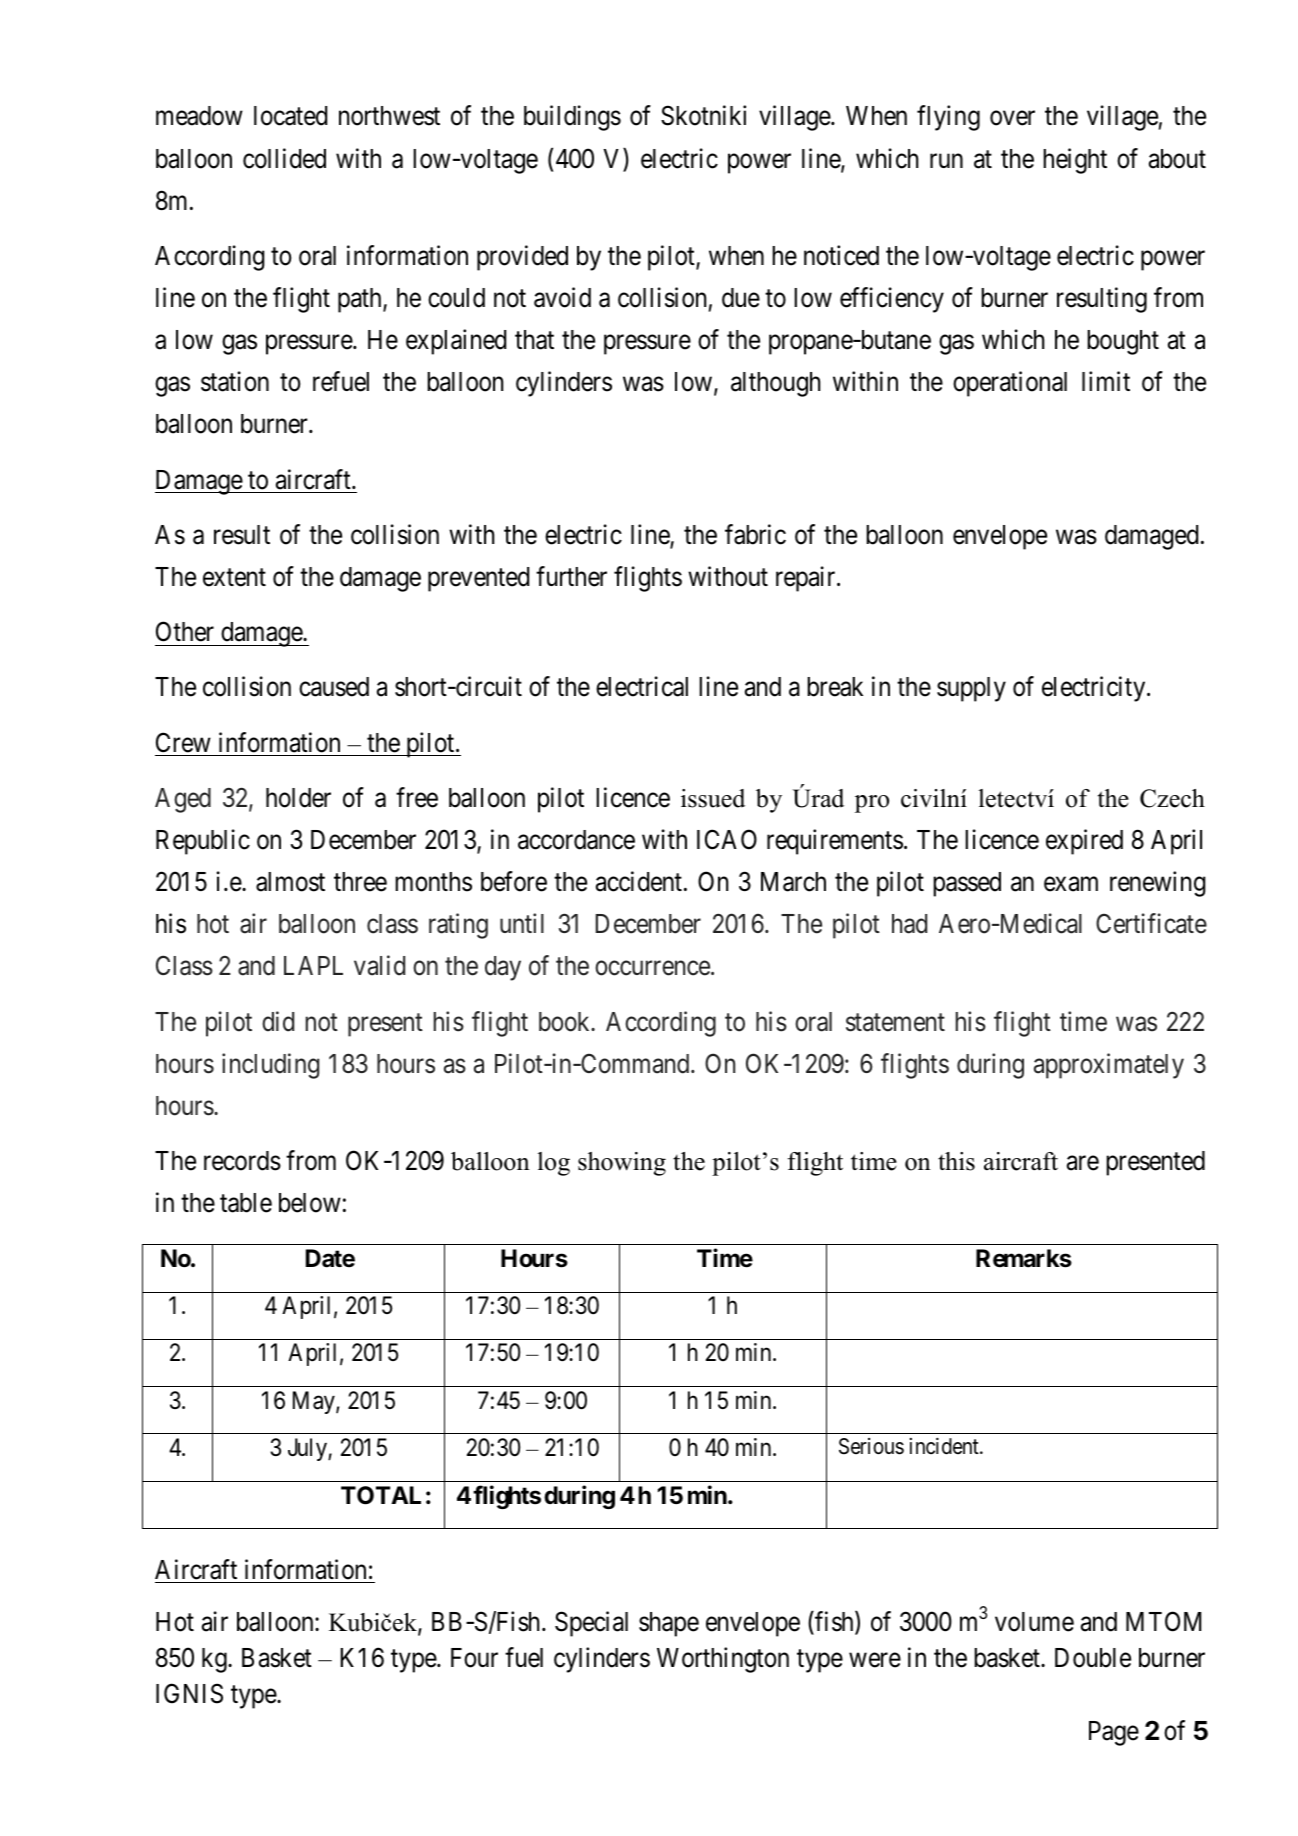 The width and height of the image is (1298, 1836). Describe the element at coordinates (652, 968) in the image. I see `occurrence` at that location.
